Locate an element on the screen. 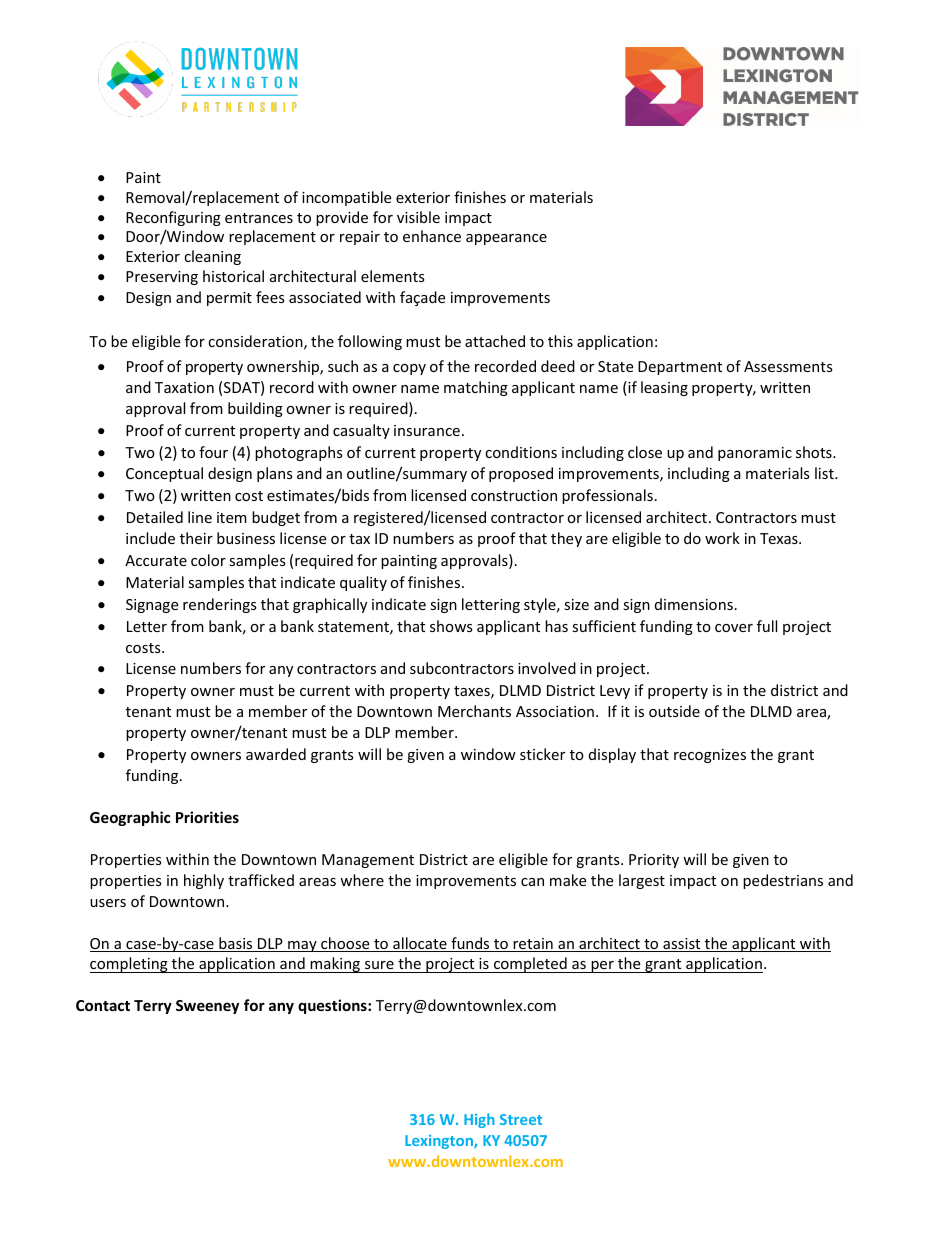  Assessments is located at coordinates (788, 366).
